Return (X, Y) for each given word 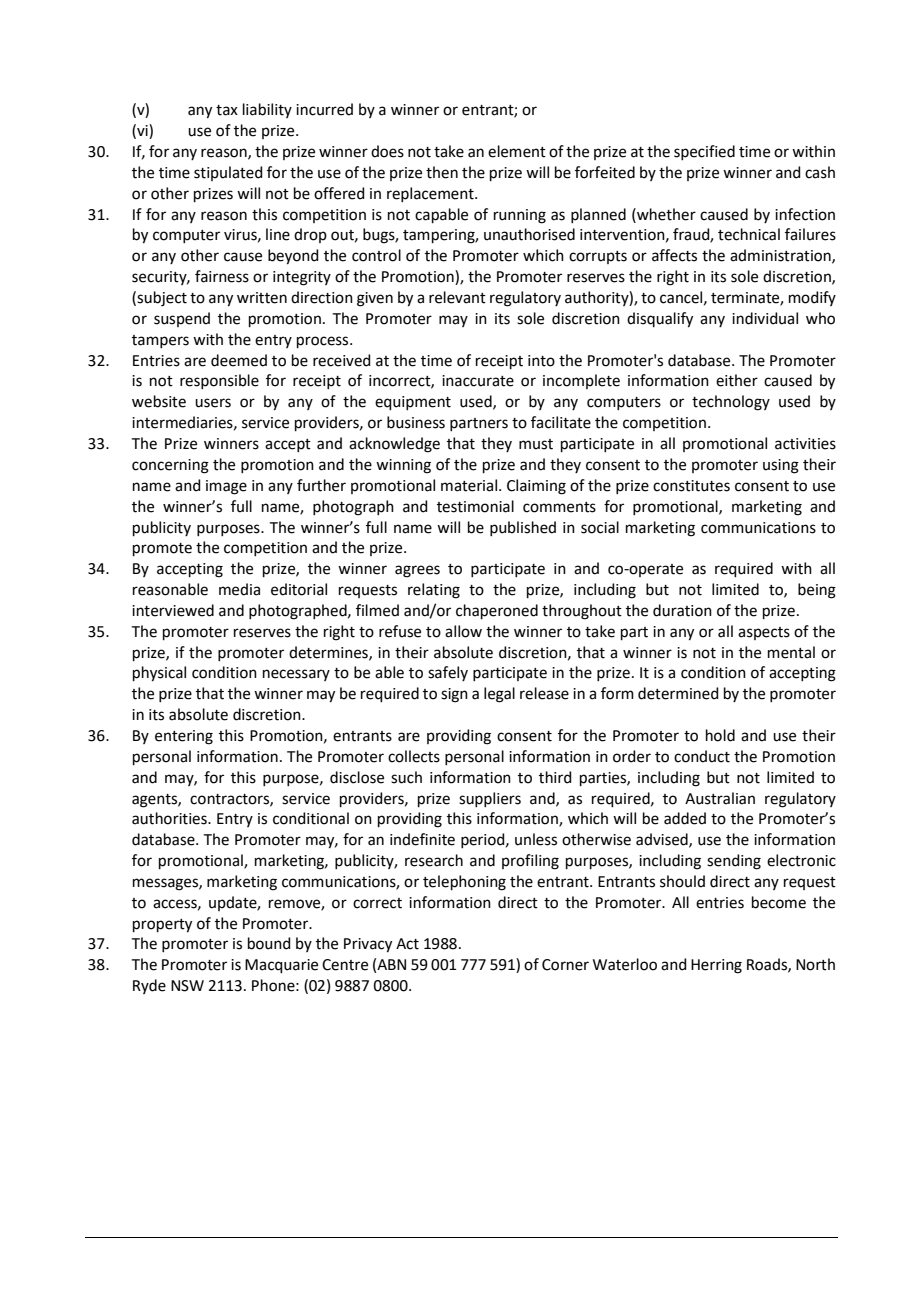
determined (678, 693)
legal (499, 695)
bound (269, 943)
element (517, 151)
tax (227, 110)
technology (731, 403)
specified (704, 152)
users (213, 403)
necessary (296, 675)
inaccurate (478, 381)
